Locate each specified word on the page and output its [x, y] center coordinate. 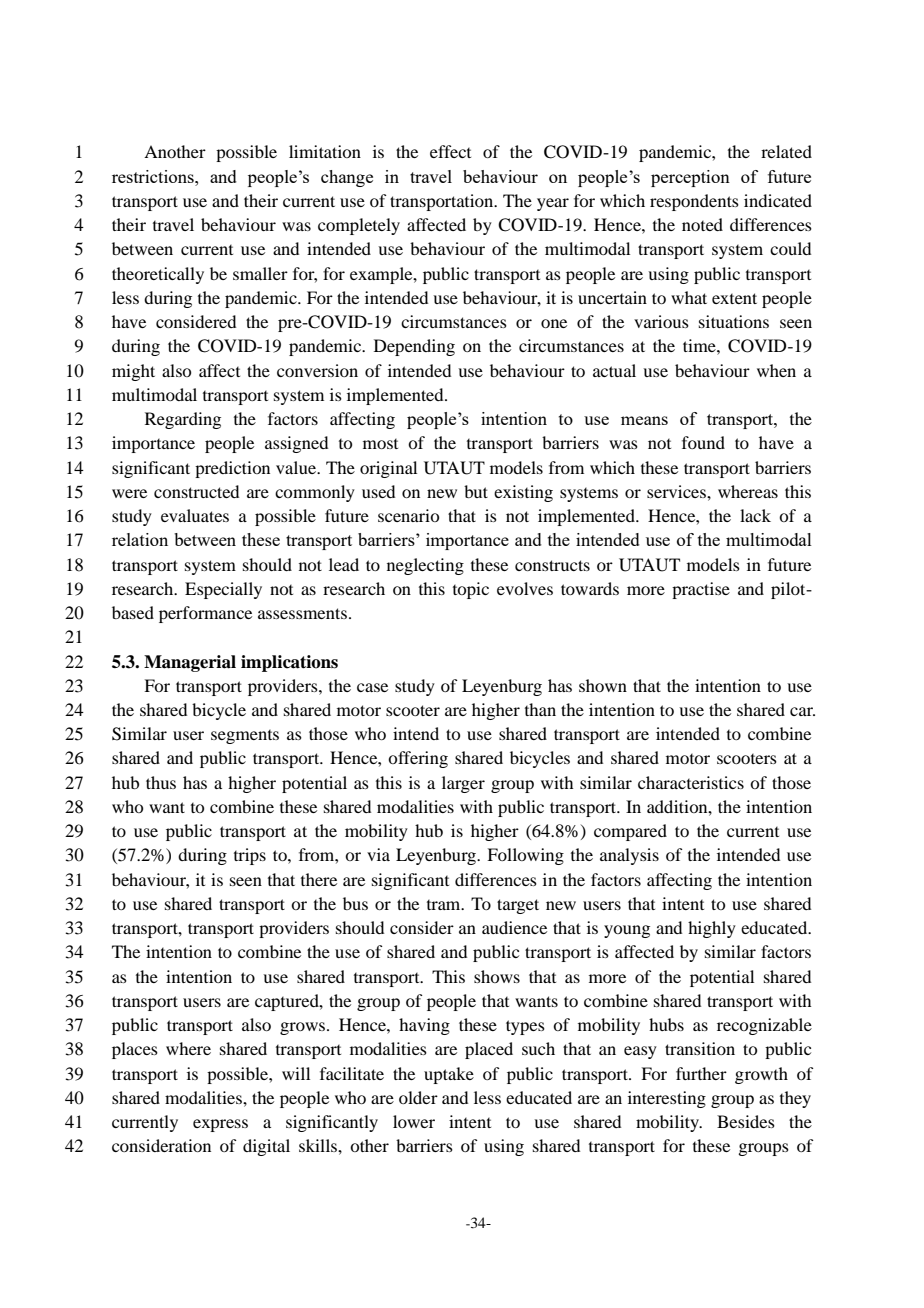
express [220, 1125]
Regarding [183, 420]
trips [250, 856]
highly [712, 929]
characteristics [691, 782]
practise [701, 590]
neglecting [425, 566]
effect [450, 151]
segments [245, 737]
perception [690, 178]
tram [445, 905]
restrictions [154, 176]
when [776, 370]
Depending [414, 347]
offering [418, 759]
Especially [223, 590]
